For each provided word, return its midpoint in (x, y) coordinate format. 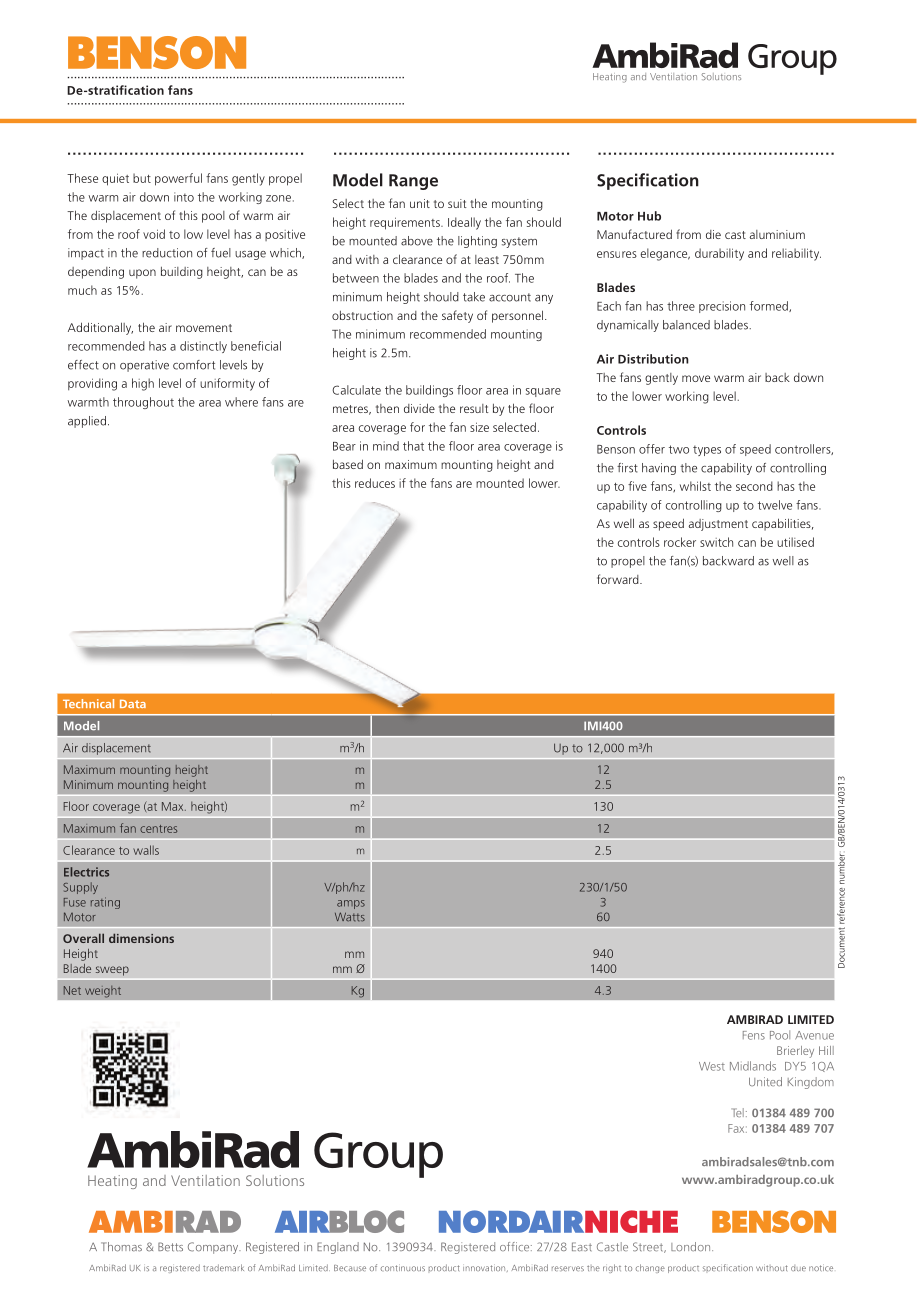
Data (133, 704)
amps (351, 904)
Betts (170, 1247)
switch (716, 542)
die (713, 234)
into (184, 197)
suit (457, 203)
